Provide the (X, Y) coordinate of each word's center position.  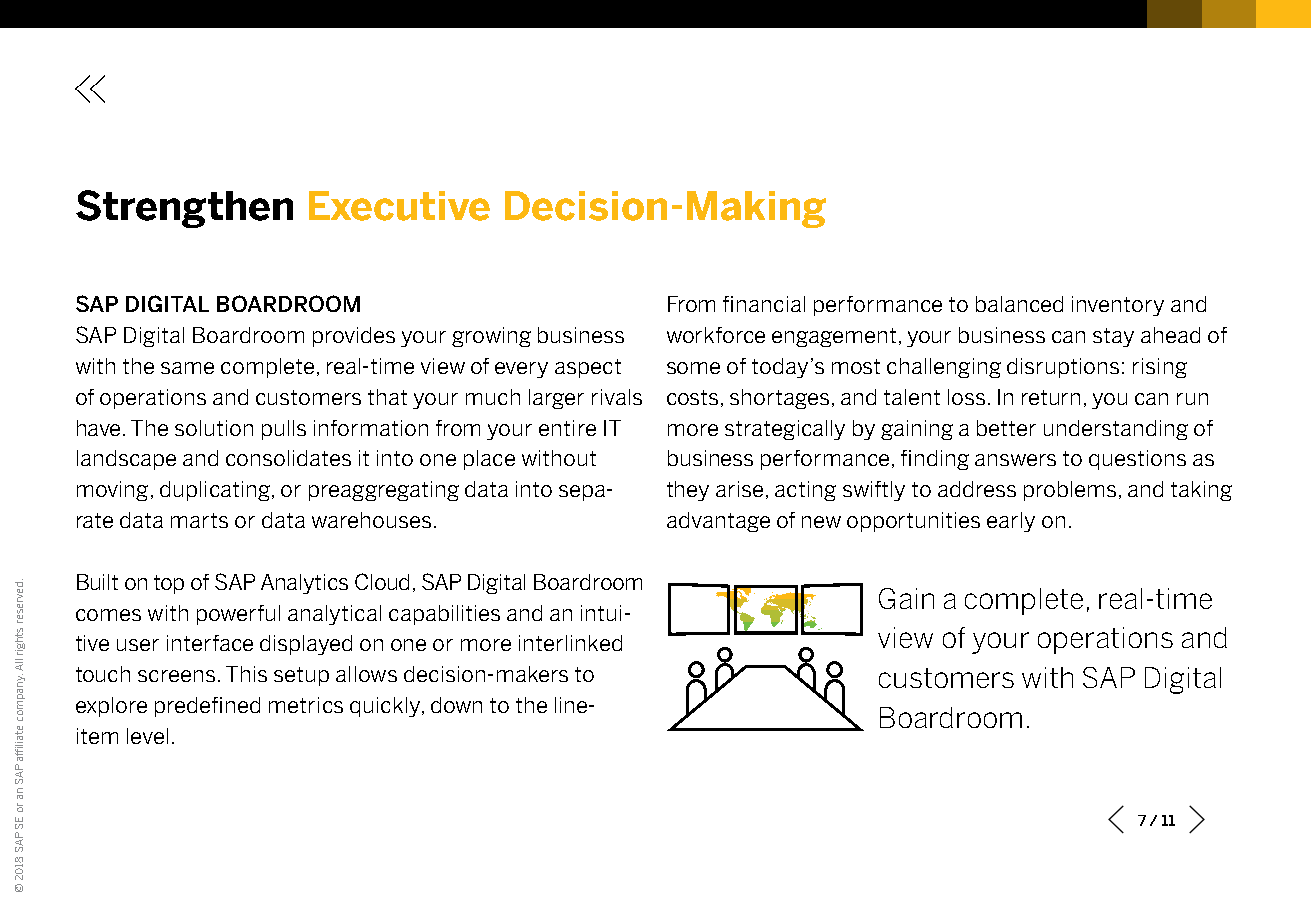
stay (1113, 337)
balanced (1019, 304)
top (169, 584)
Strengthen (184, 209)
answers (1015, 460)
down (456, 705)
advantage (718, 522)
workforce (716, 335)
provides (354, 337)
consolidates (288, 458)
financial (764, 304)
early (1011, 522)
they (688, 491)
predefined (207, 707)
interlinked (570, 643)
